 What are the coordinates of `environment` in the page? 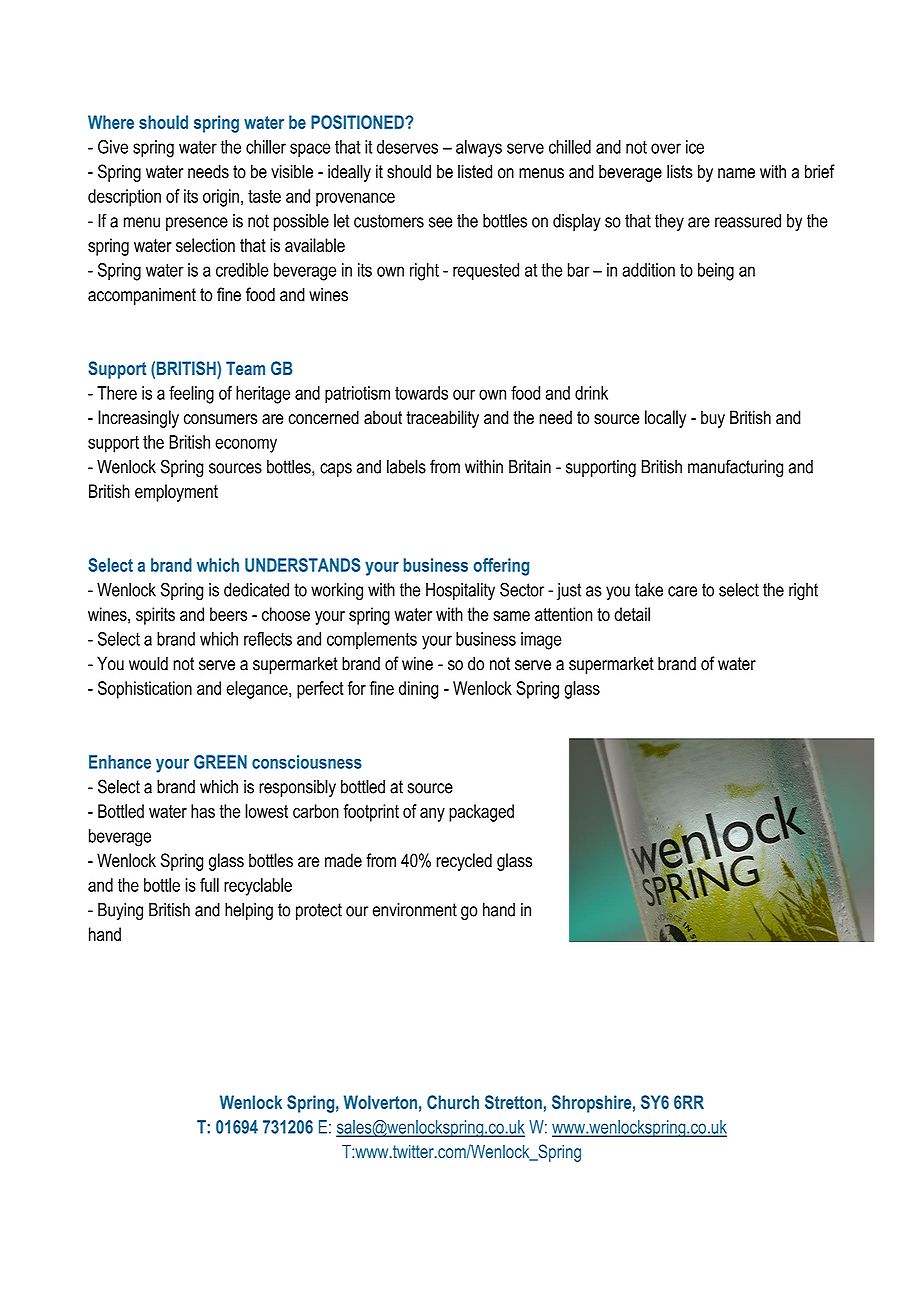 It's located at (415, 910).
